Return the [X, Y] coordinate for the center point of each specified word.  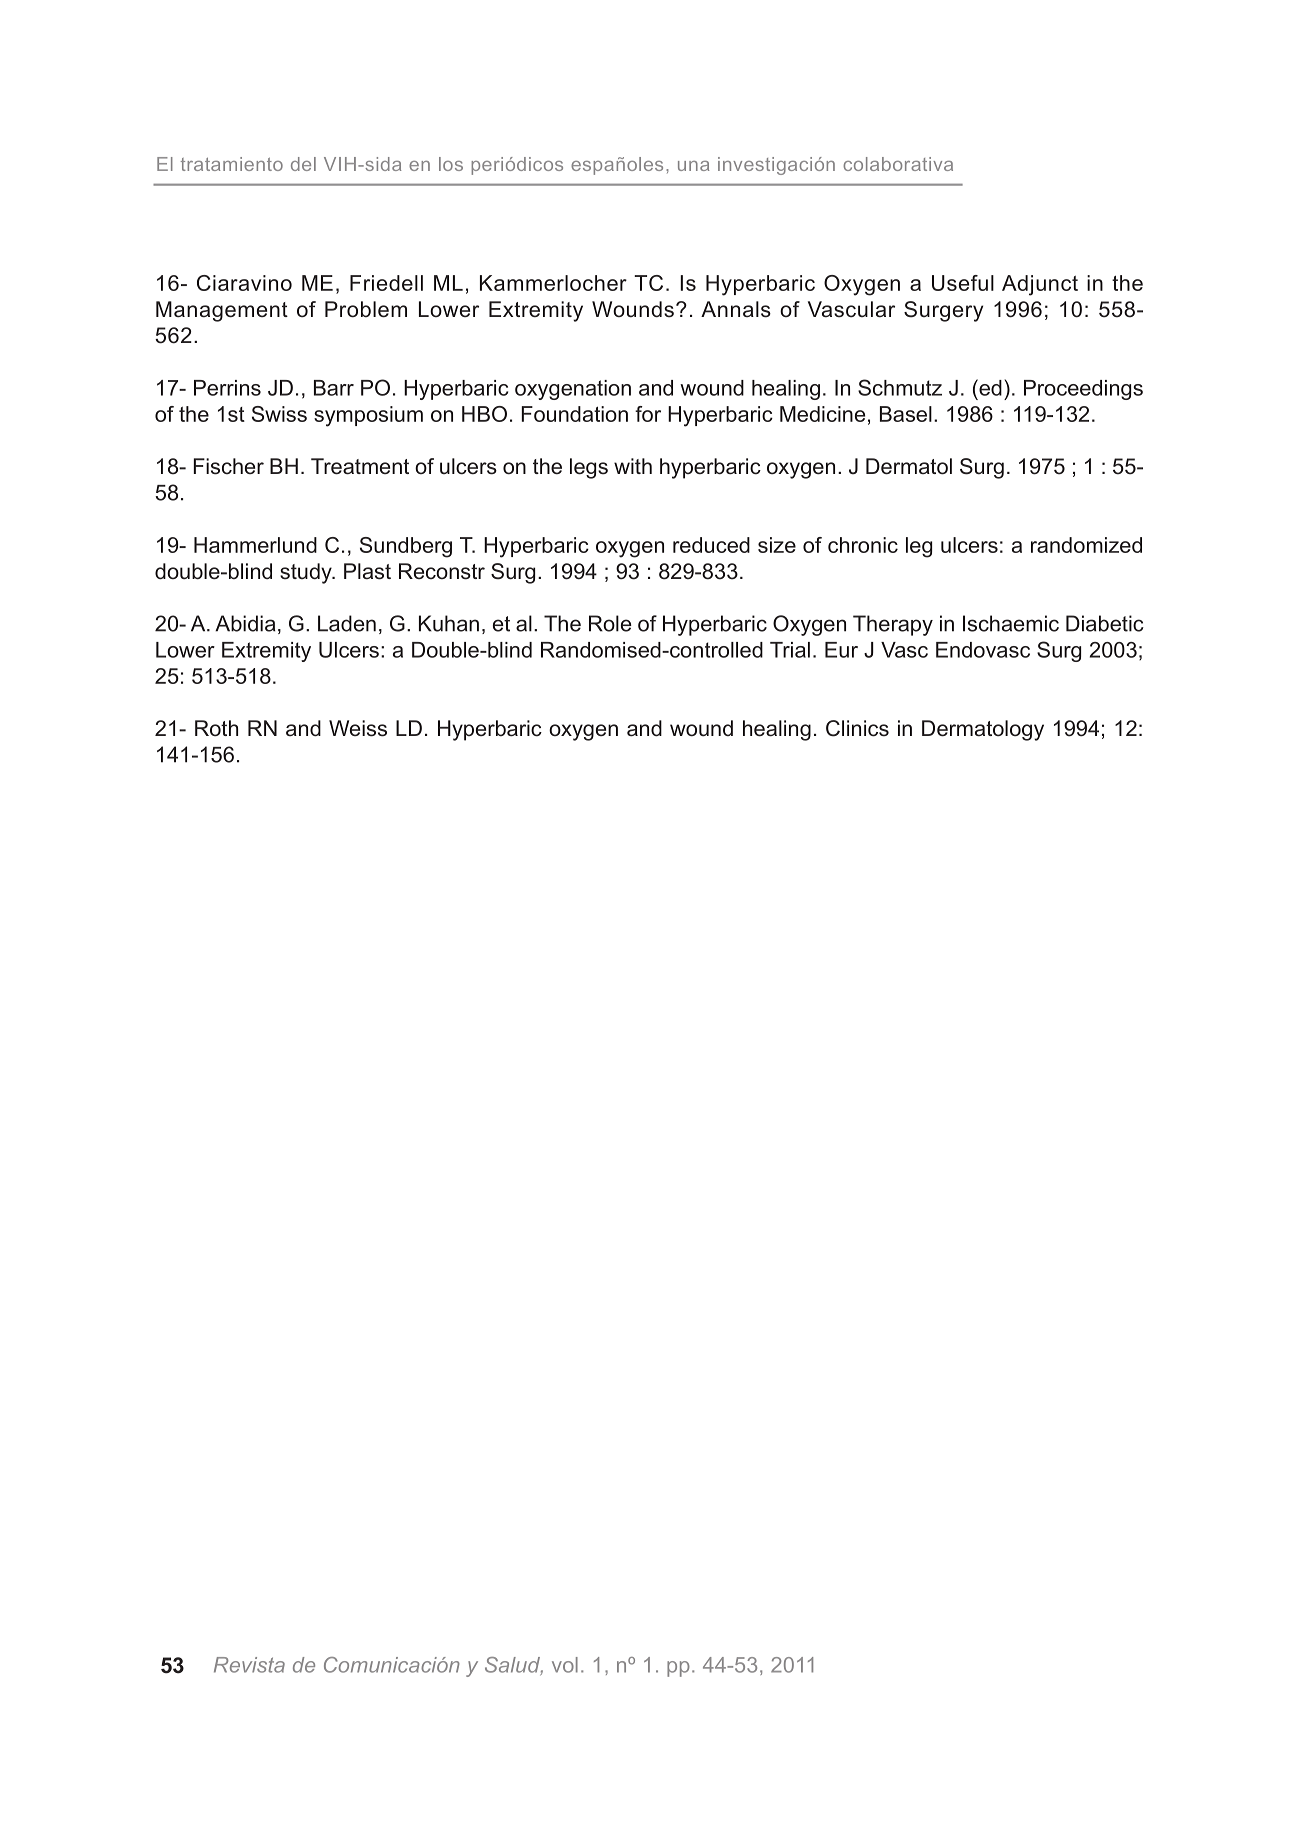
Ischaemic [1011, 623]
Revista [249, 1665]
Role [610, 623]
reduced [711, 545]
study [307, 573]
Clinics [857, 728]
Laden [347, 623]
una [693, 166]
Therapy [893, 625]
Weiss [358, 728]
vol [565, 1665]
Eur [841, 650]
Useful [963, 283]
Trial [790, 650]
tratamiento [232, 164]
